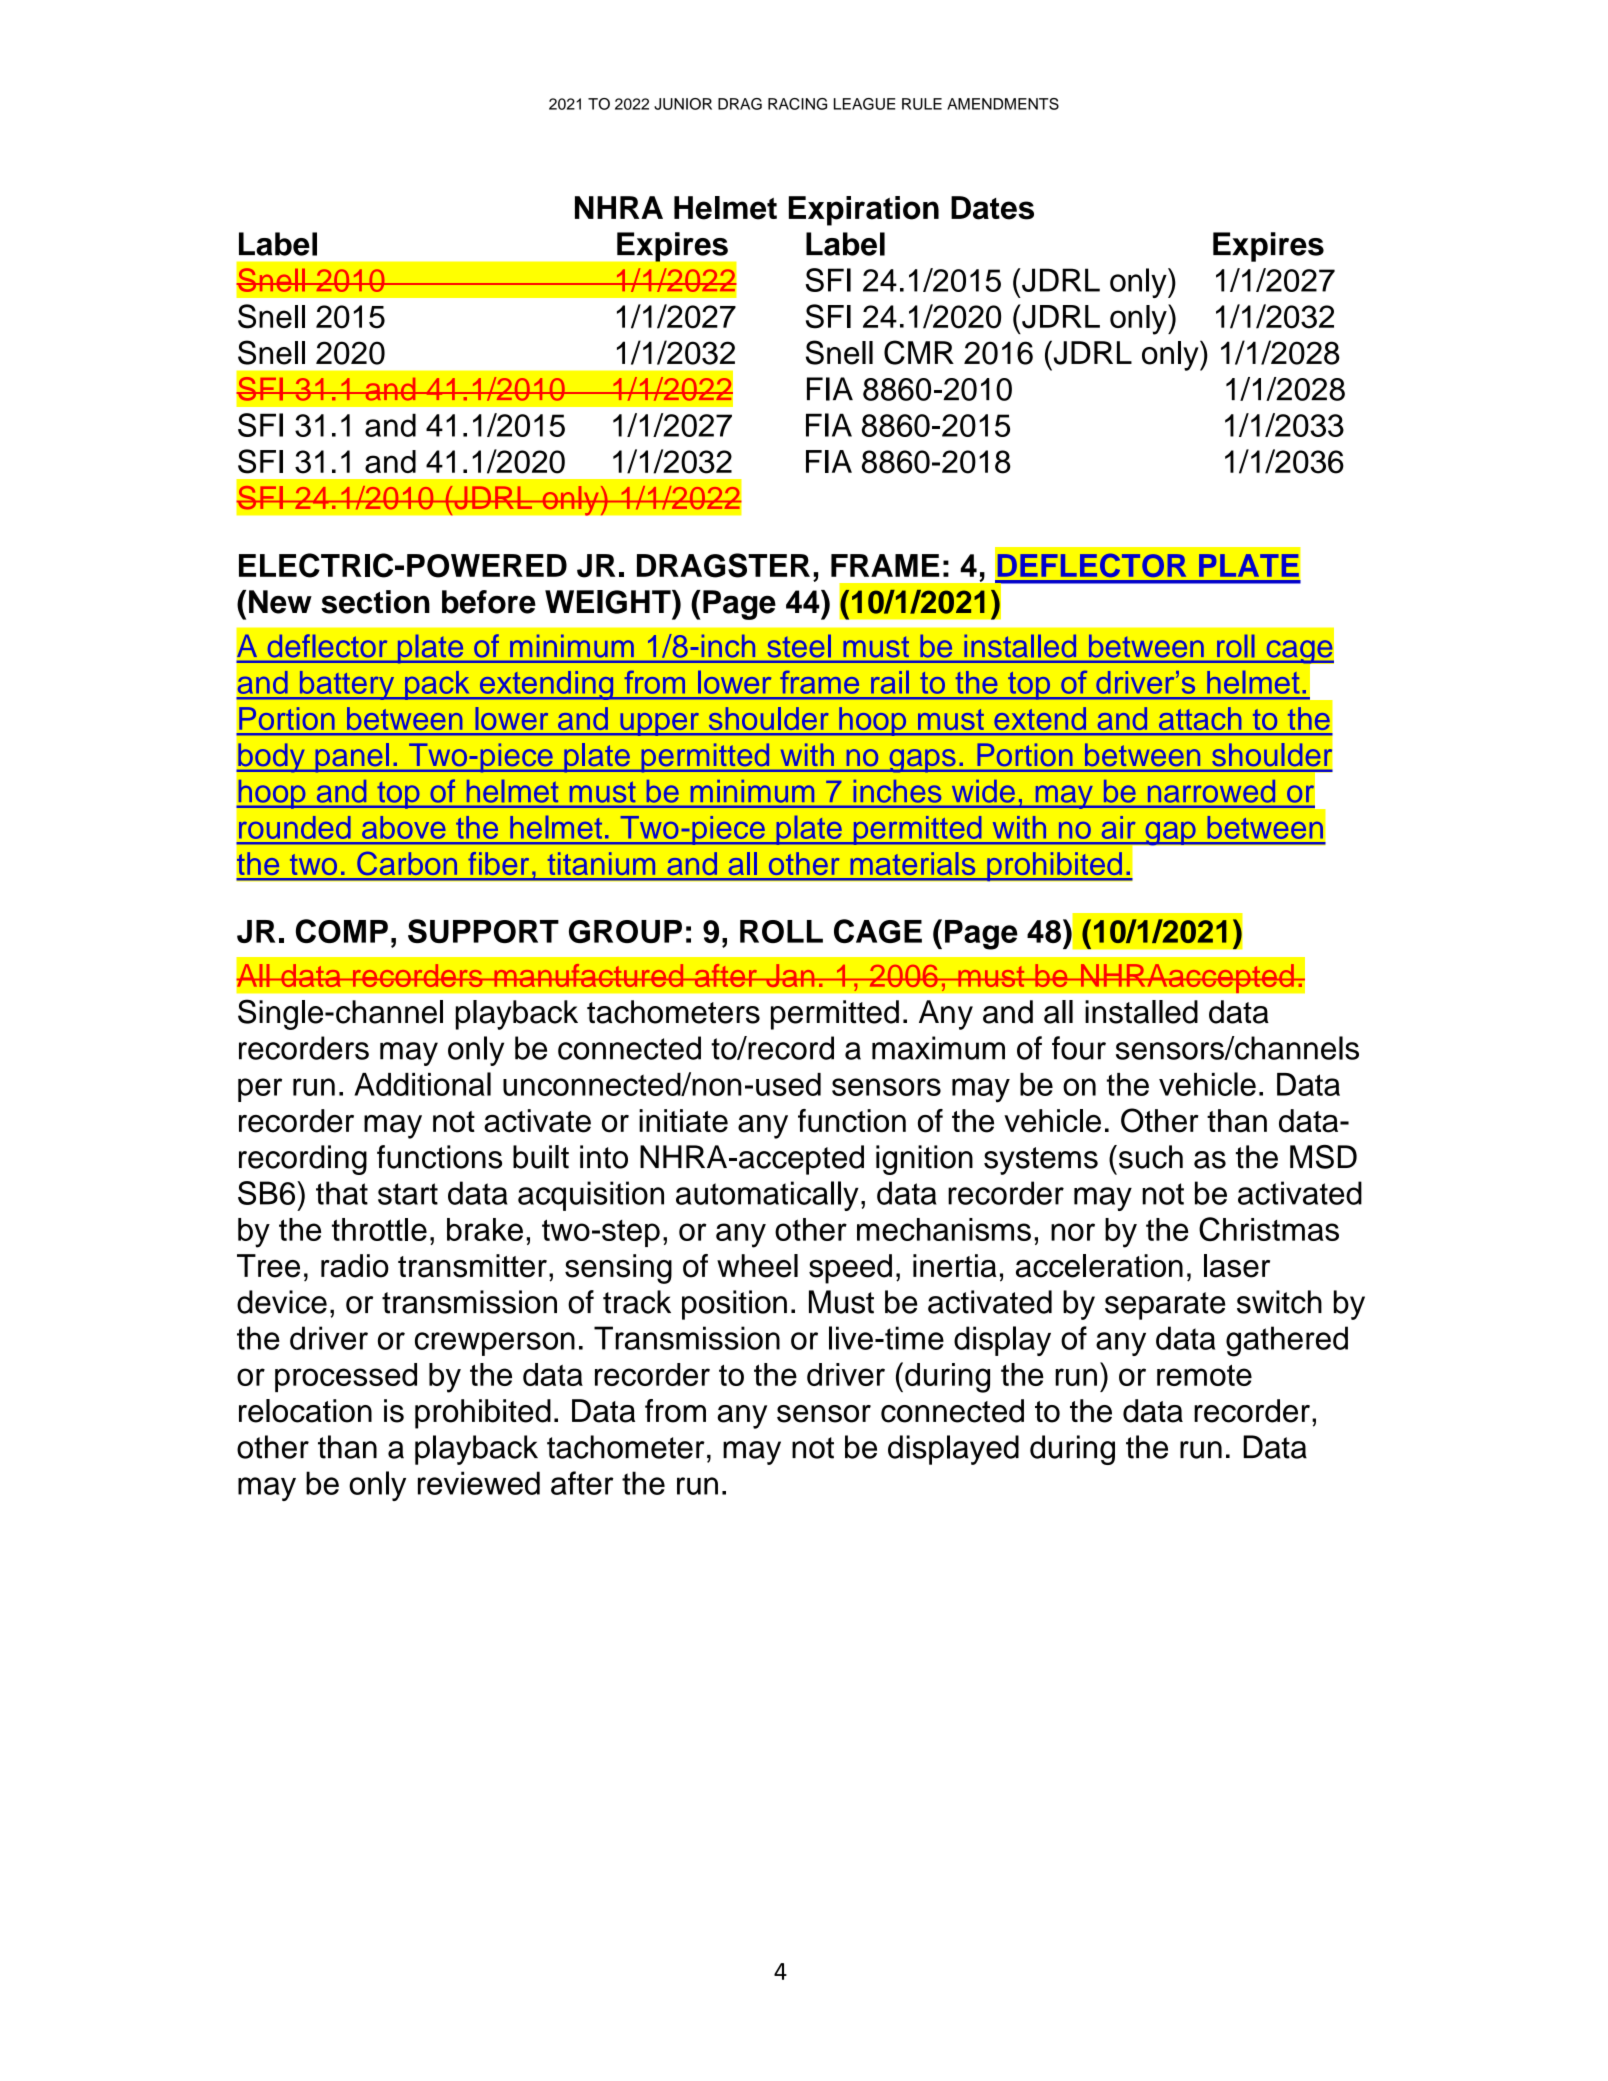  Describe the element at coordinates (375, 602) in the document. I see `section` at that location.
